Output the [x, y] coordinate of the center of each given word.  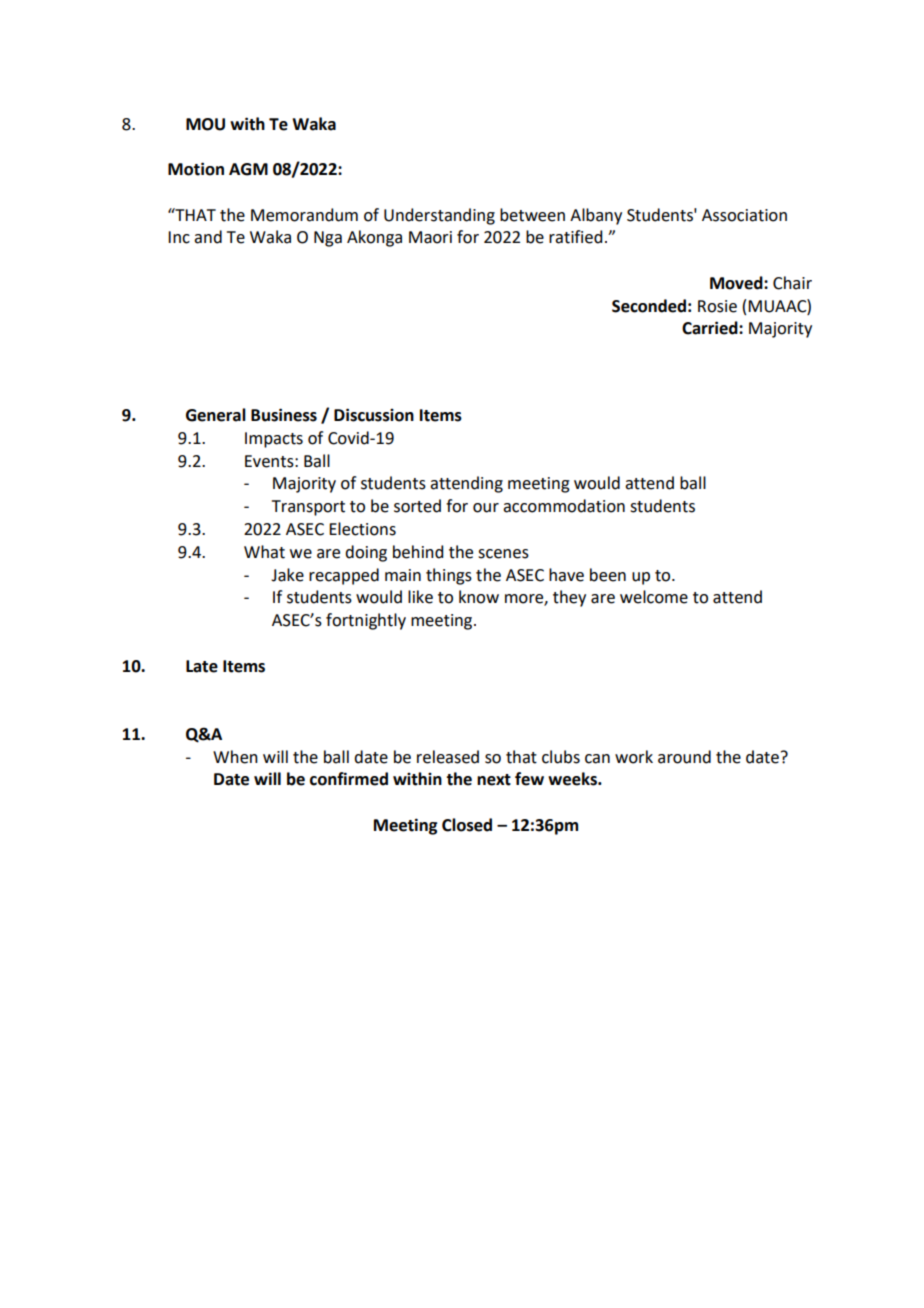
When [235, 757]
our [486, 508]
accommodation [564, 506]
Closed [467, 825]
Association [744, 215]
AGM [248, 169]
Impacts [274, 440]
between [532, 215]
